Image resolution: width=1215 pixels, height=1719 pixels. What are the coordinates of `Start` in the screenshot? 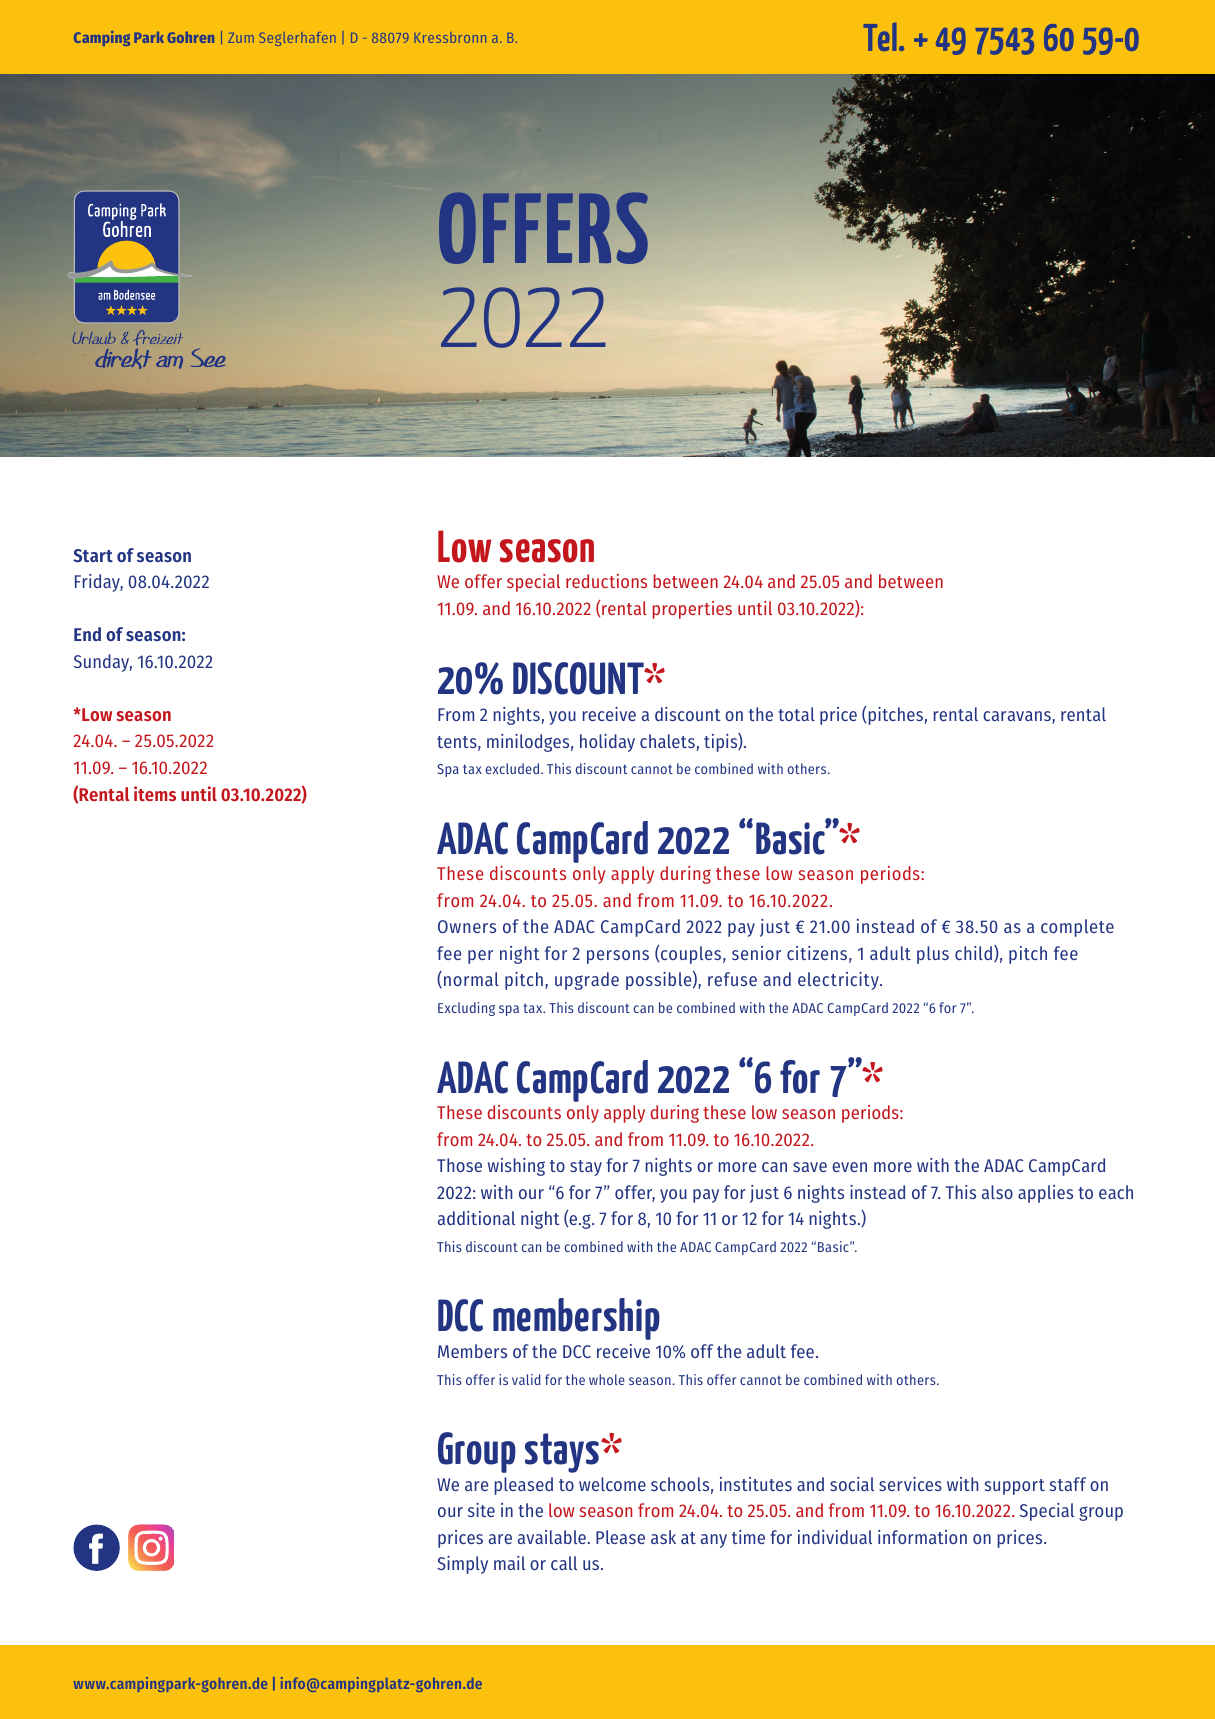 It's located at (93, 555).
